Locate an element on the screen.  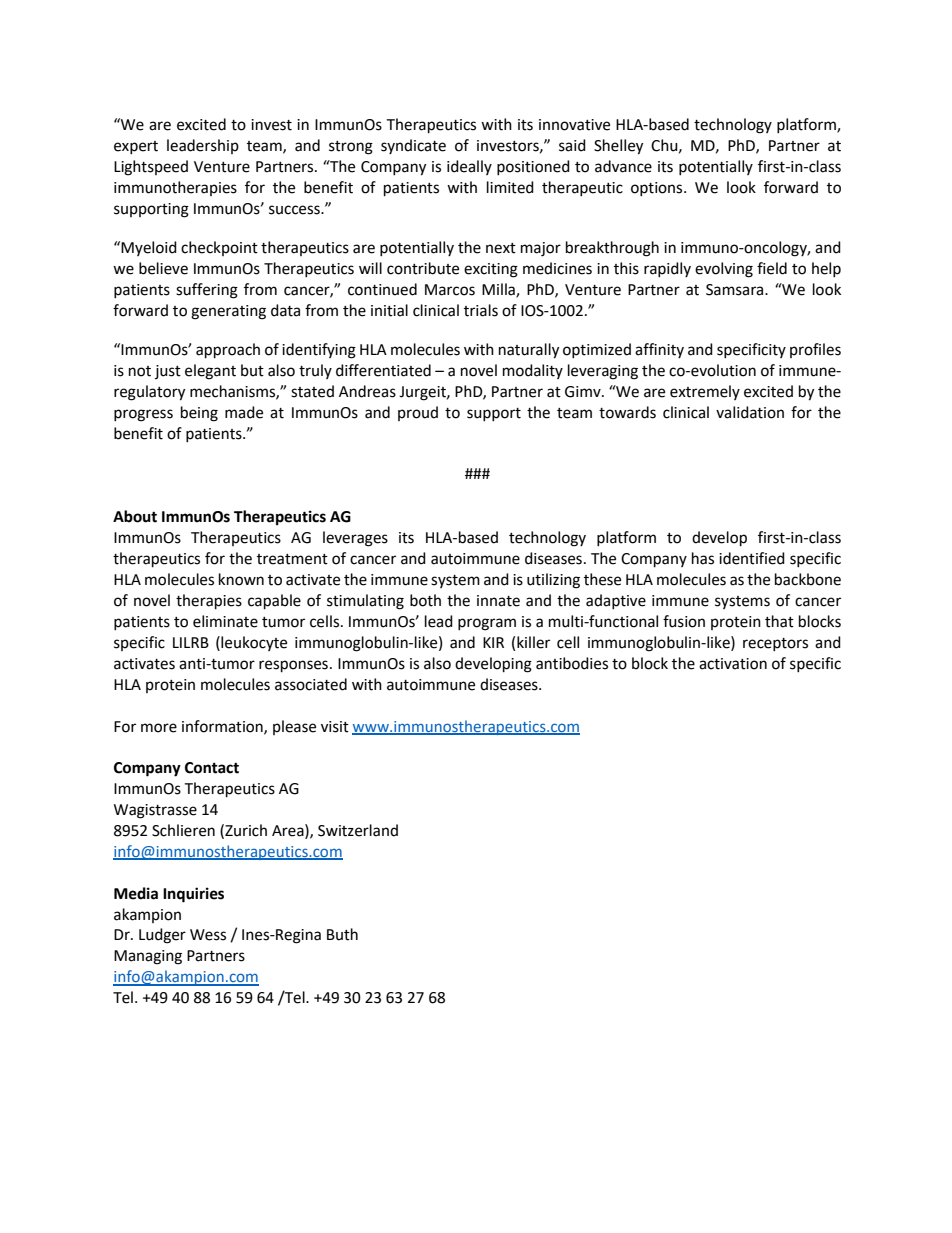
Inquiries is located at coordinates (193, 895).
